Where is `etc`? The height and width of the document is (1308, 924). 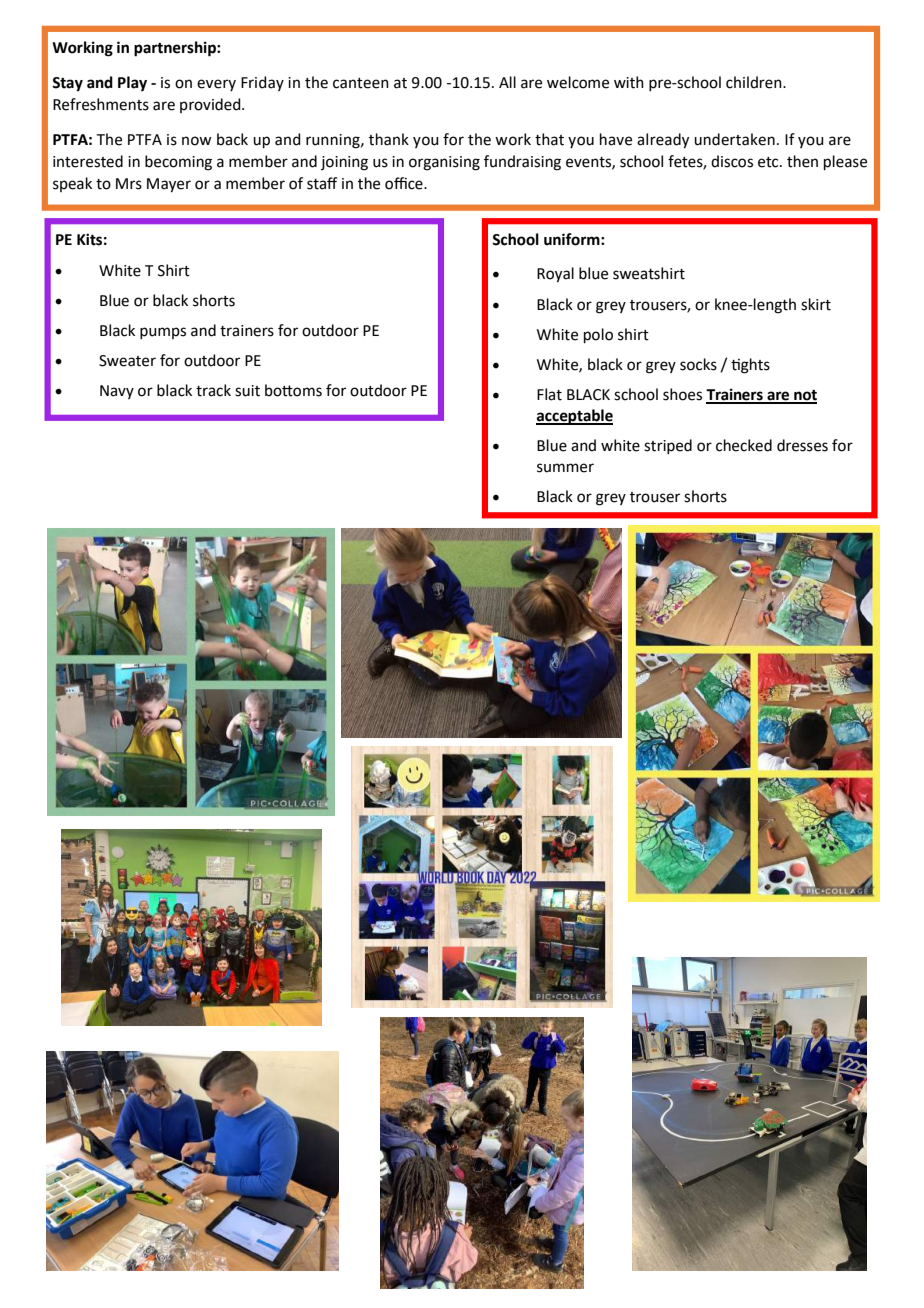 etc is located at coordinates (769, 162).
